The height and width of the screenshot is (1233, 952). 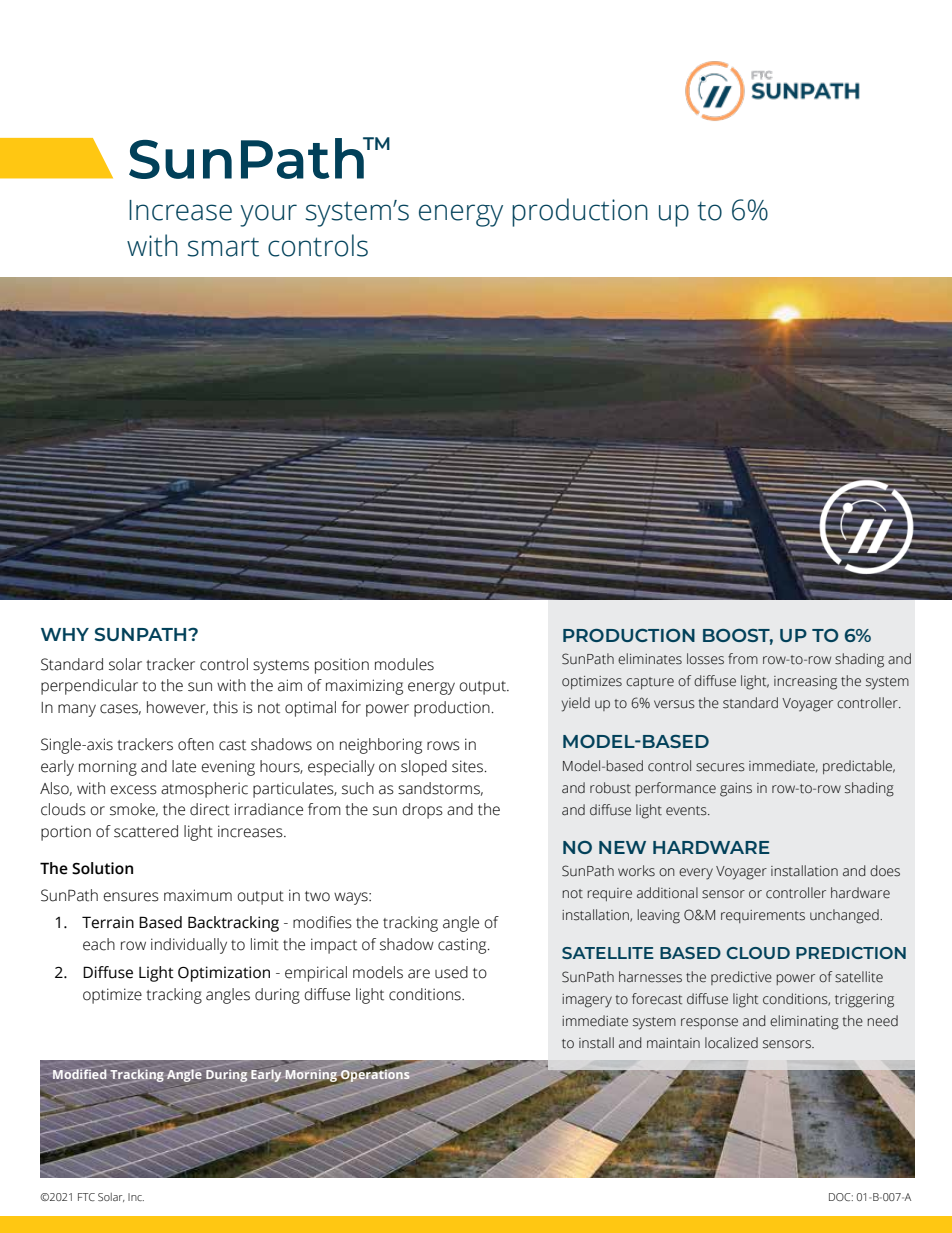 What do you see at coordinates (805, 683) in the screenshot?
I see `increasing` at bounding box center [805, 683].
